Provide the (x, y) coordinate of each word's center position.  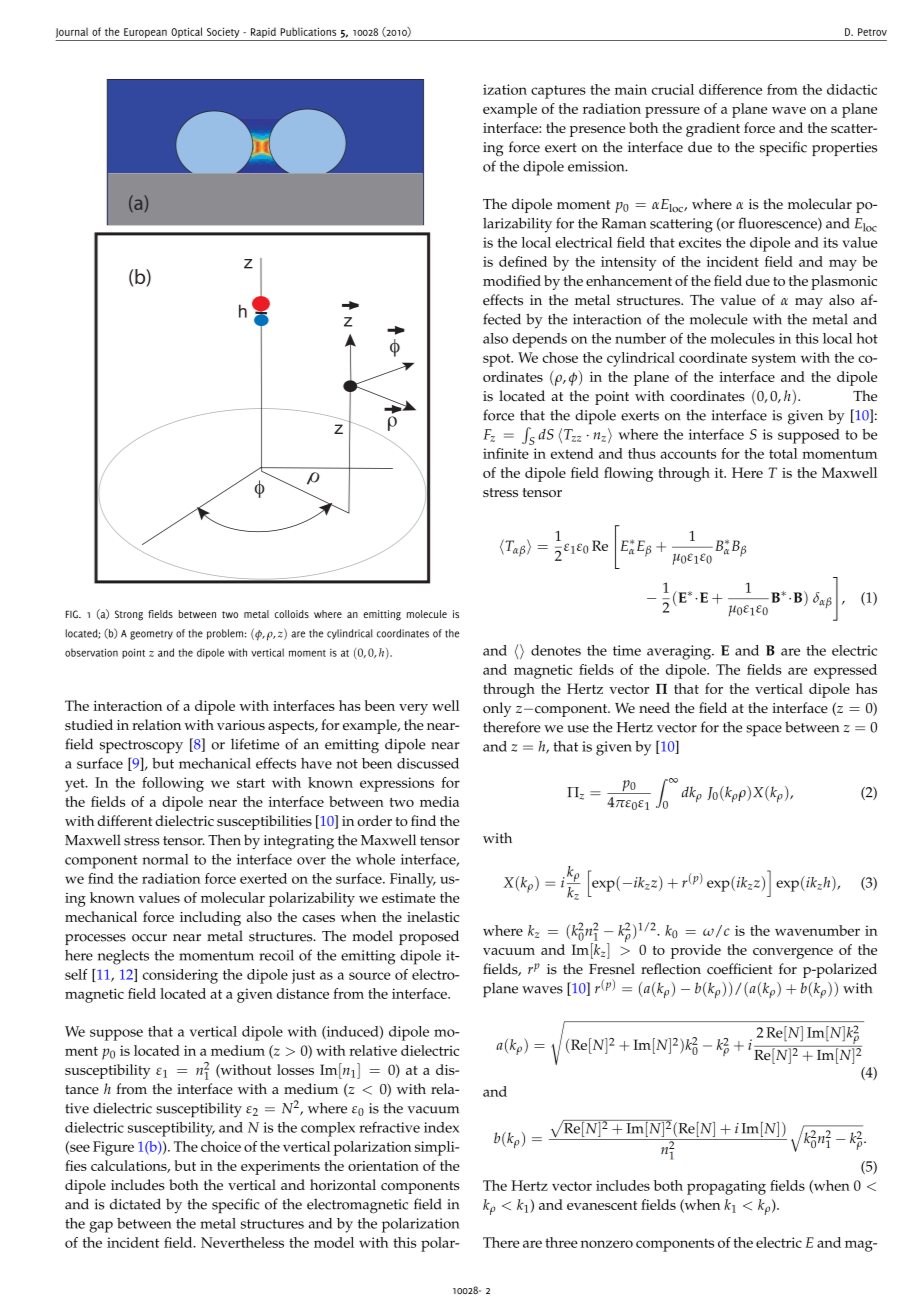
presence (598, 131)
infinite (506, 453)
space (764, 731)
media (439, 801)
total (783, 453)
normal (165, 859)
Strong (129, 615)
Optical (186, 32)
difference (730, 89)
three (561, 1242)
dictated (135, 1204)
